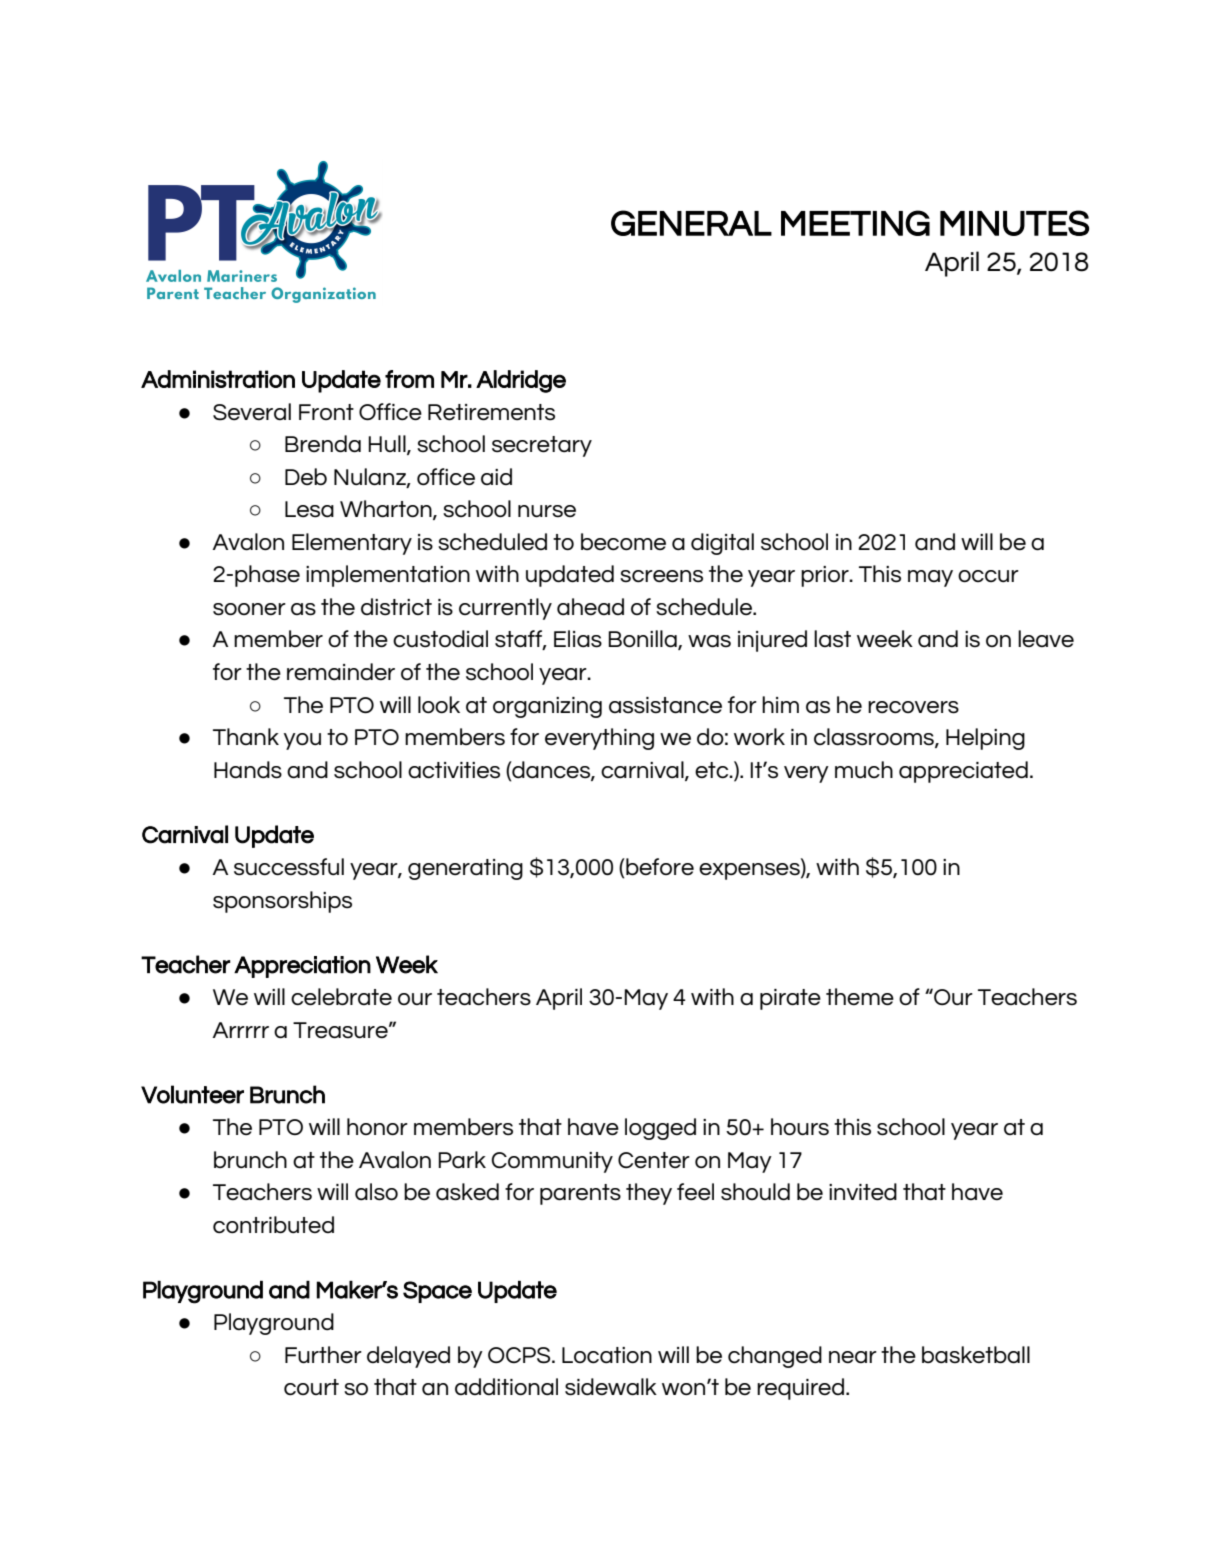 Image resolution: width=1206 pixels, height=1561 pixels. What do you see at coordinates (623, 541) in the document?
I see `become` at bounding box center [623, 541].
